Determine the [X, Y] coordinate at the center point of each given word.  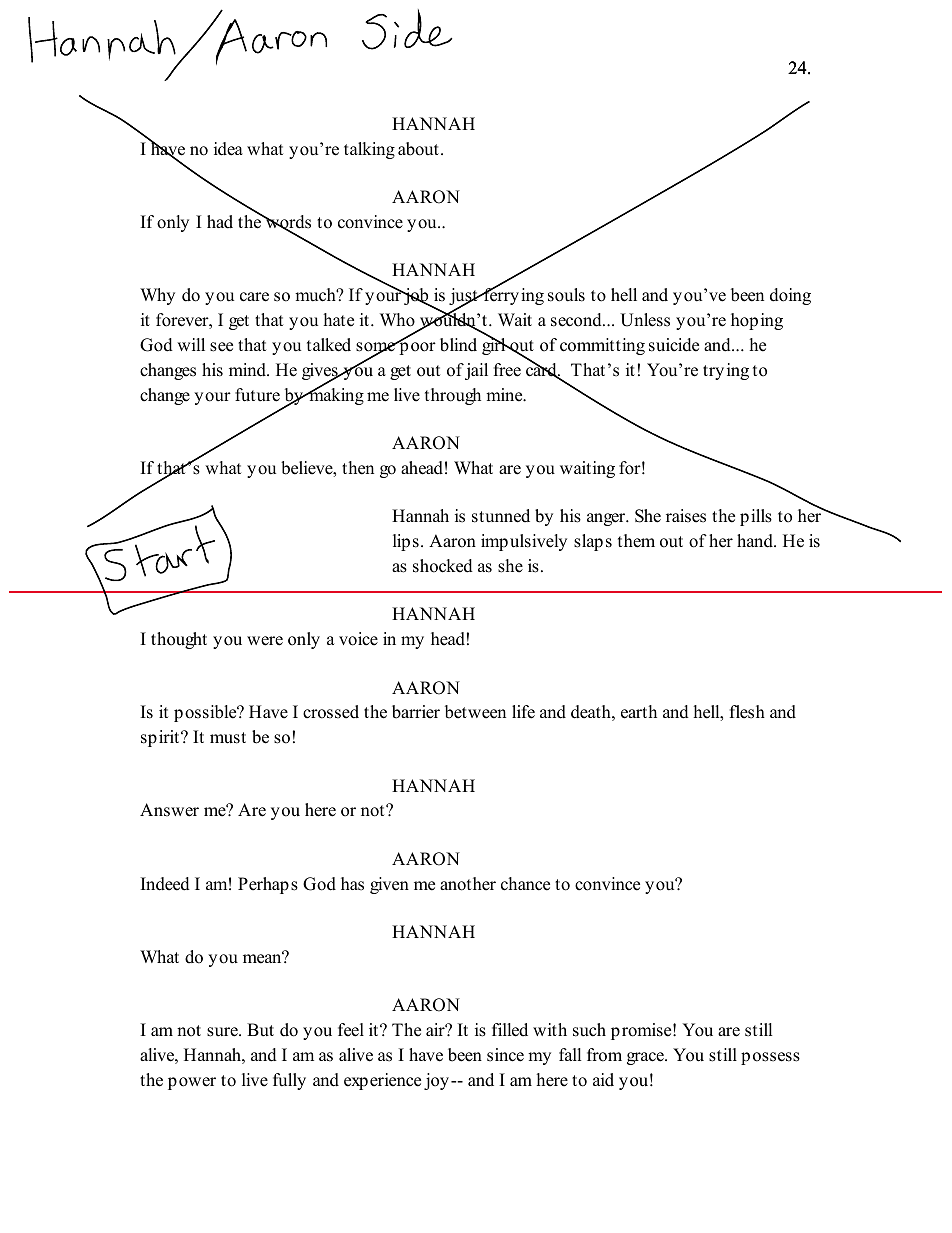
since [505, 1055]
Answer [169, 810]
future [257, 395]
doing [790, 296]
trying [726, 371]
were [265, 641]
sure [223, 1032]
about [418, 149]
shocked [443, 566]
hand [756, 541]
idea [228, 149]
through [453, 396]
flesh [747, 712]
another [468, 884]
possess [770, 1058]
